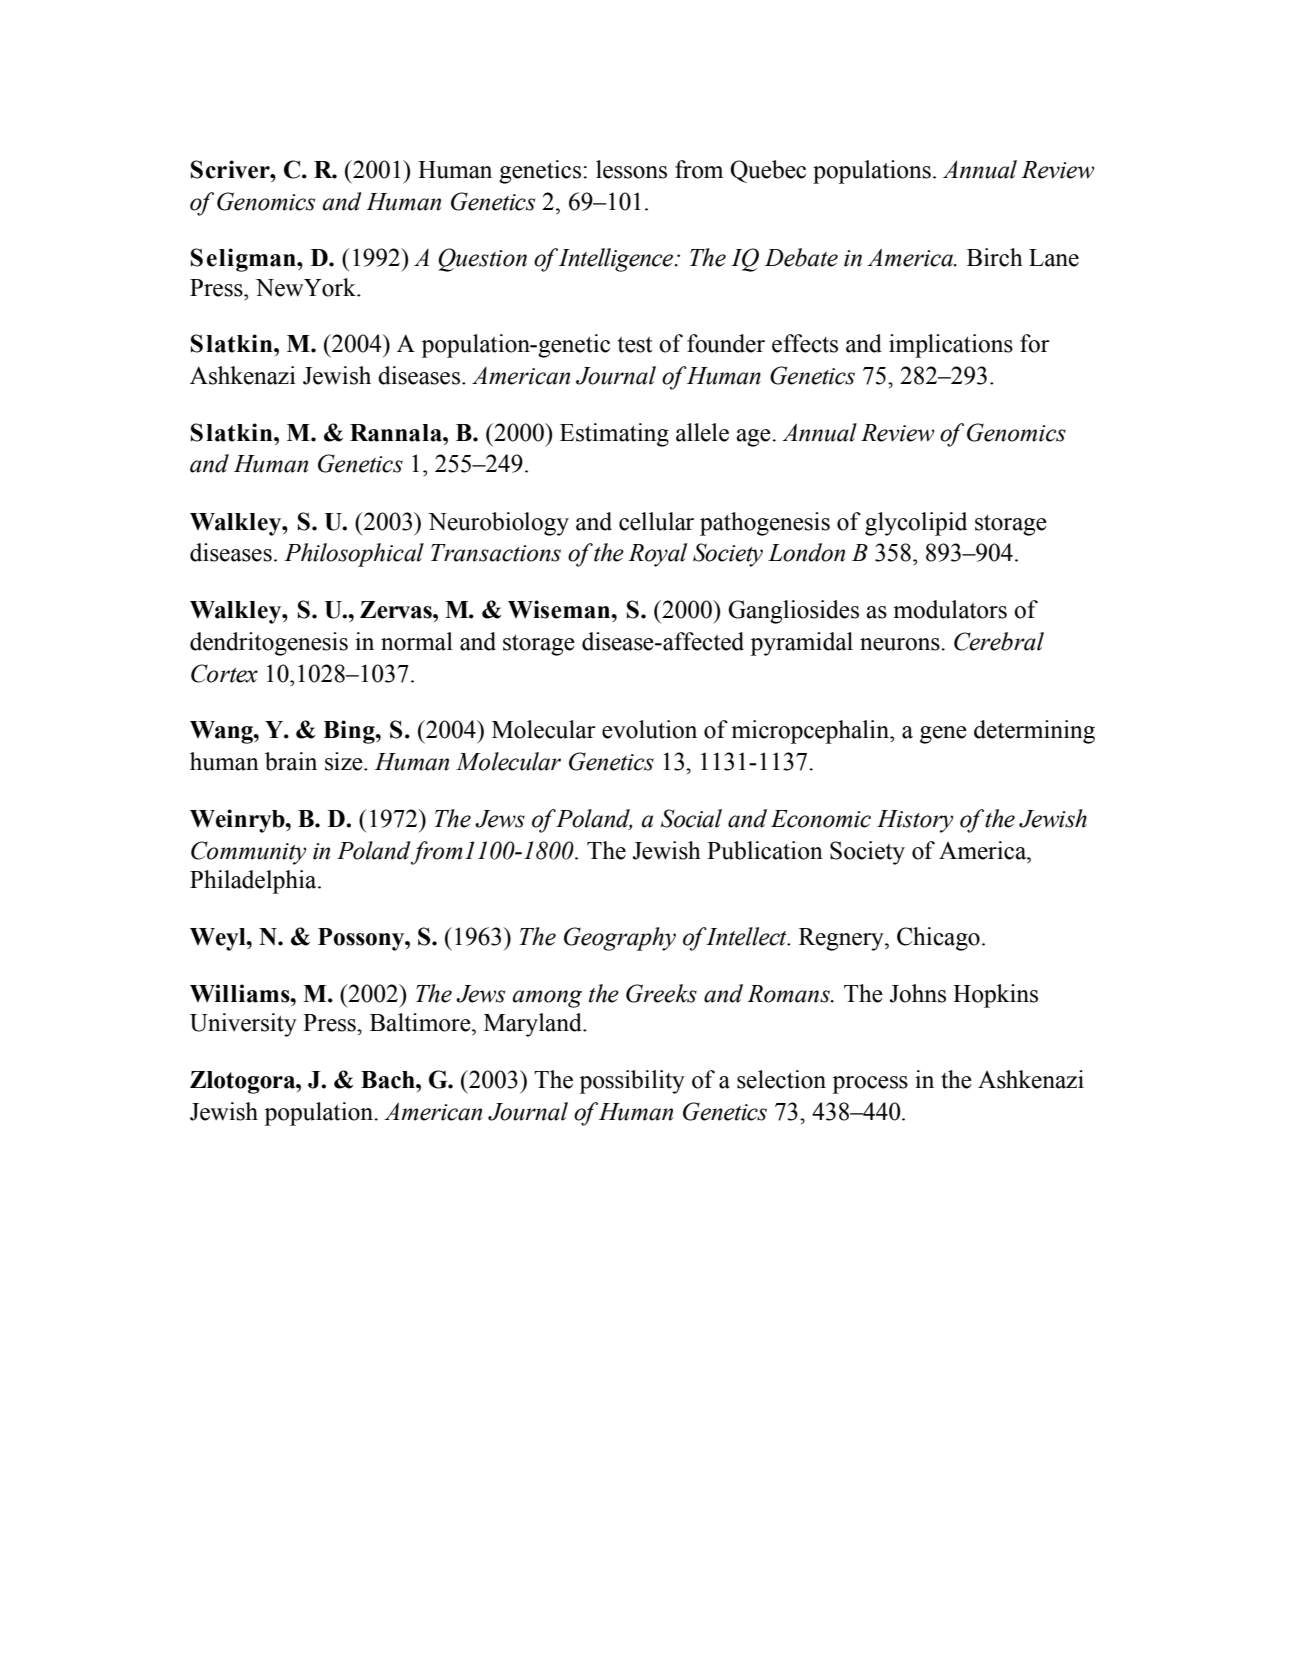 The height and width of the page is (1671, 1291). Describe the element at coordinates (345, 761) in the page. I see `size` at that location.
